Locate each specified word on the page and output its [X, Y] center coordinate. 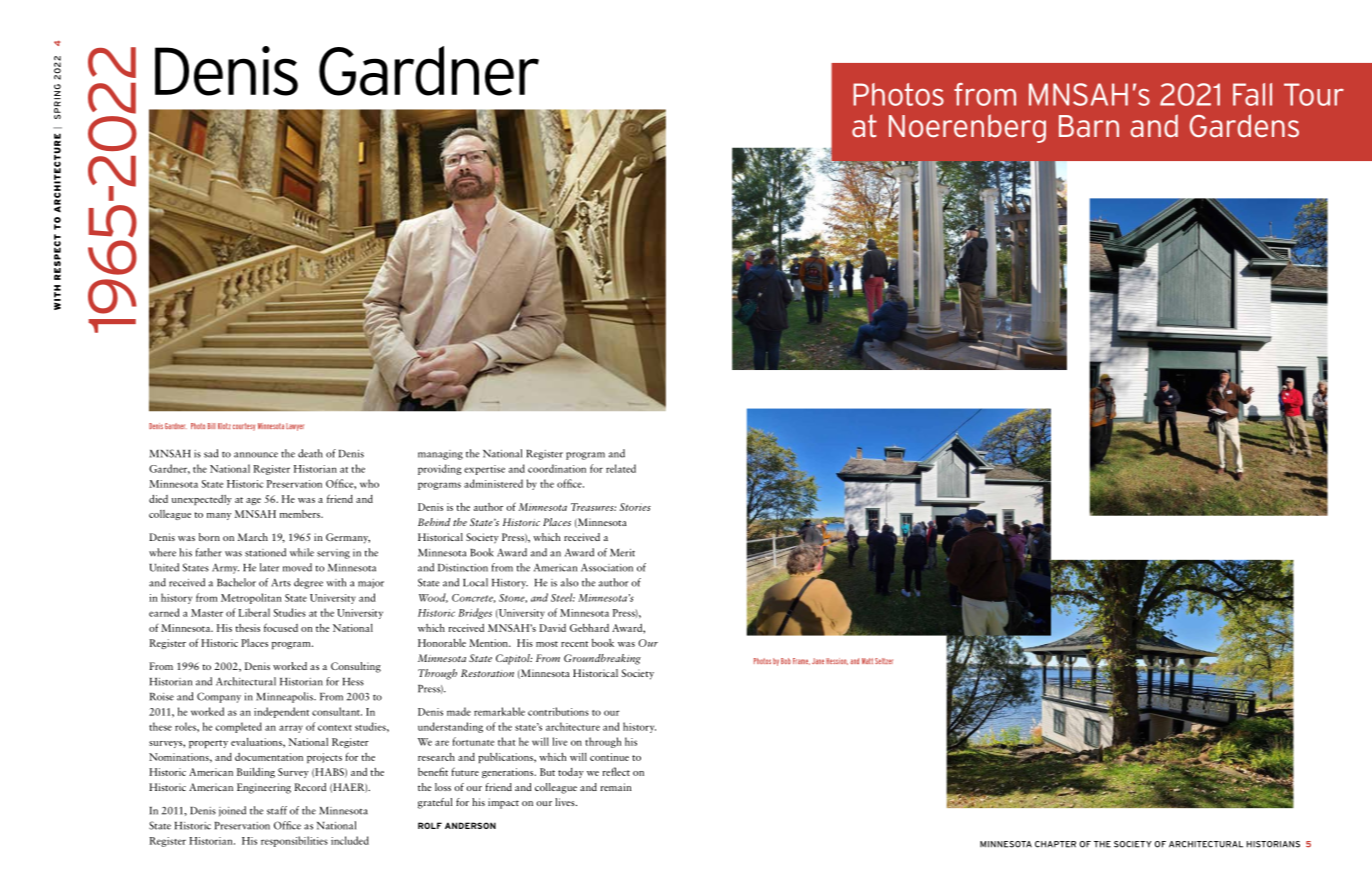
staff [277, 810]
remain [616, 787]
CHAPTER [1055, 844]
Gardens [1244, 125]
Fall [1252, 94]
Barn [1089, 126]
